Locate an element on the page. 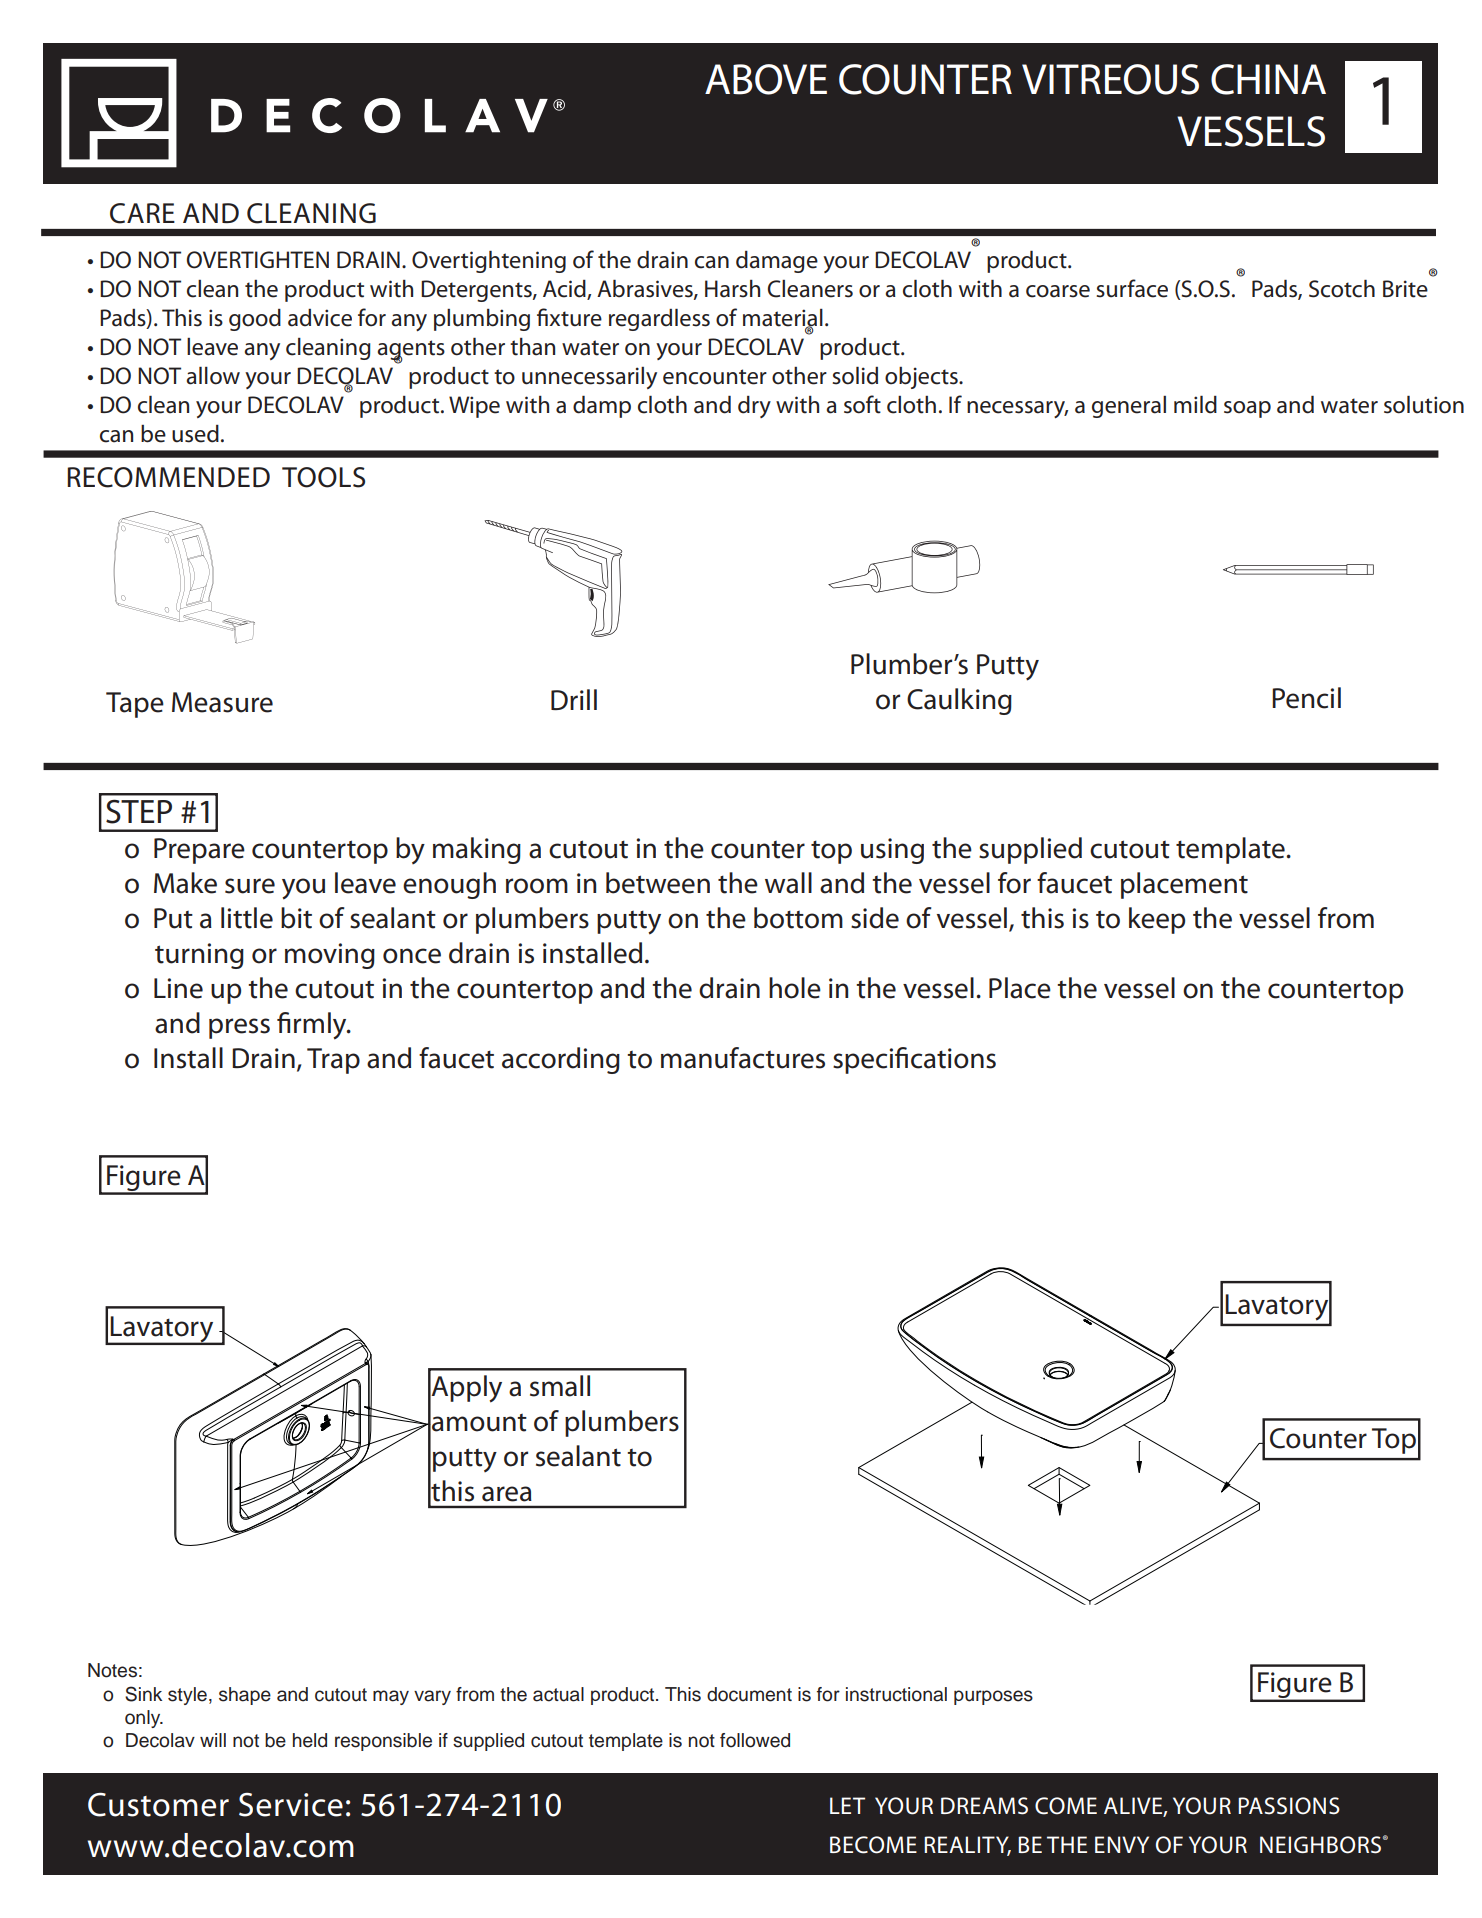 The width and height of the page is (1482, 1918). Pencil is located at coordinates (1306, 698).
